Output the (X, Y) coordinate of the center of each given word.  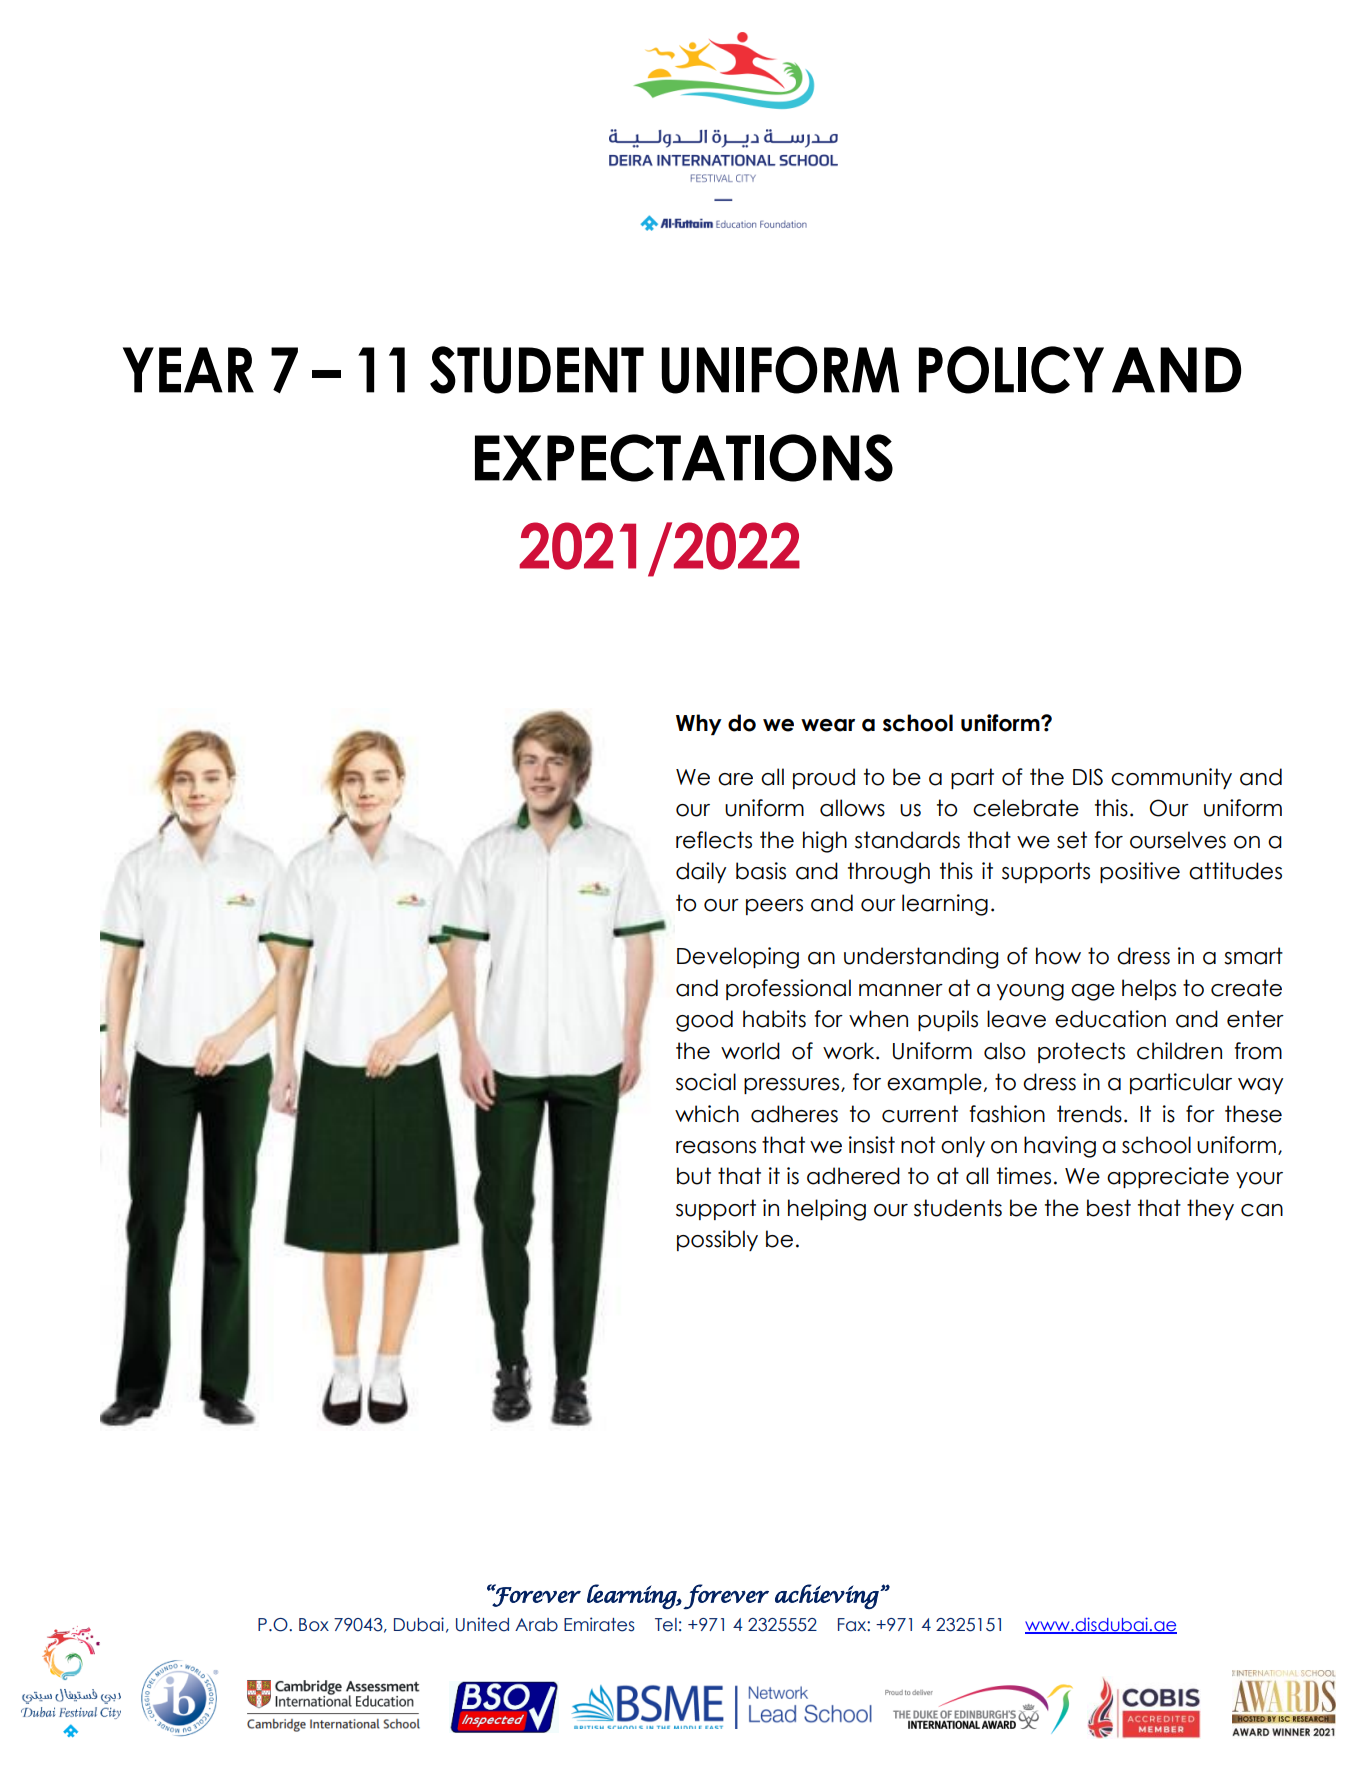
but (694, 1176)
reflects (714, 840)
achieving (828, 1596)
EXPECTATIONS (684, 458)
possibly (717, 1240)
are (735, 779)
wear (828, 725)
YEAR (188, 370)
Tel (666, 1625)
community (1171, 778)
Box (314, 1625)
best (1109, 1208)
